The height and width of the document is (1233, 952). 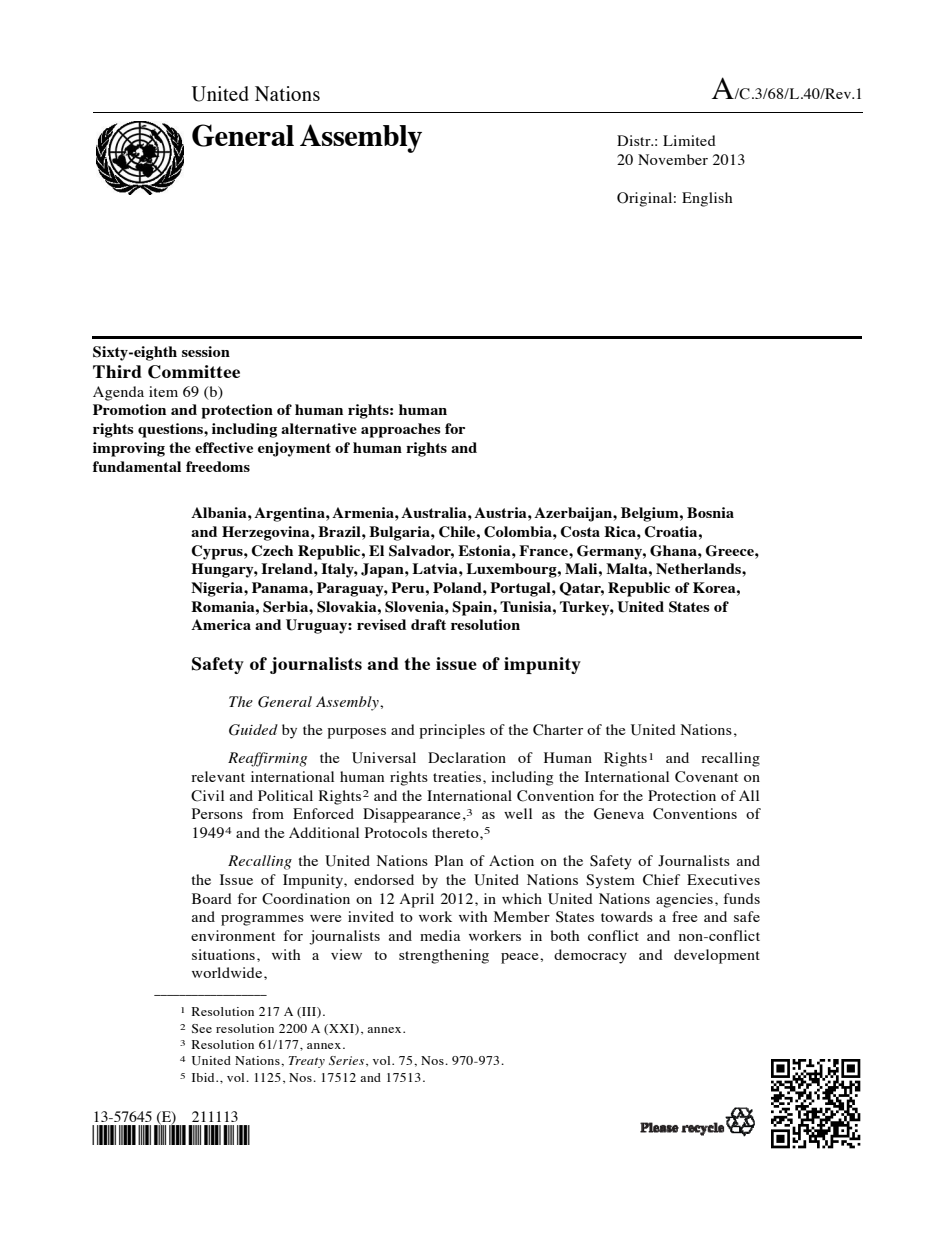 What do you see at coordinates (206, 351) in the document?
I see `session` at bounding box center [206, 351].
